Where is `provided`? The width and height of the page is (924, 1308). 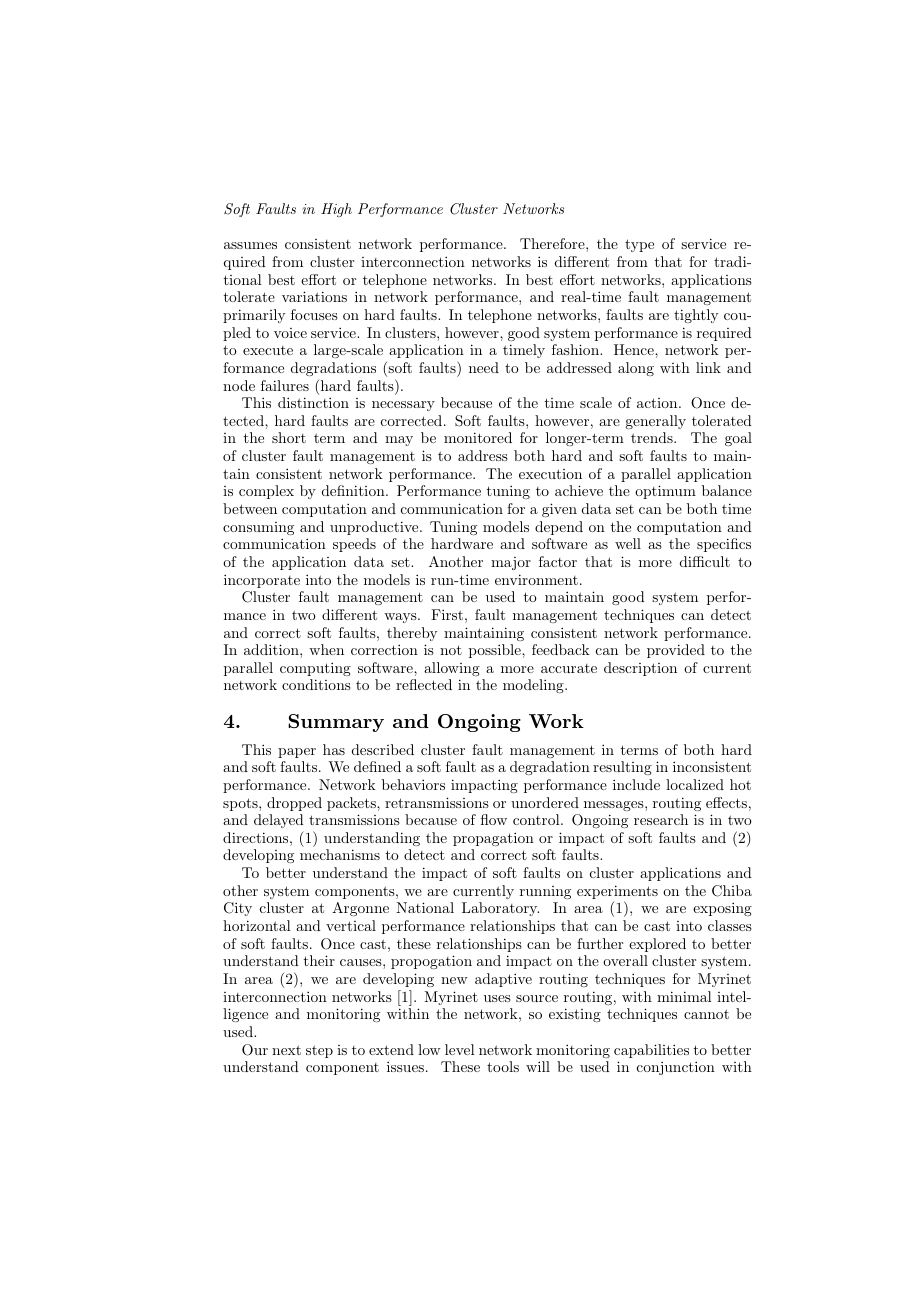 provided is located at coordinates (676, 651).
